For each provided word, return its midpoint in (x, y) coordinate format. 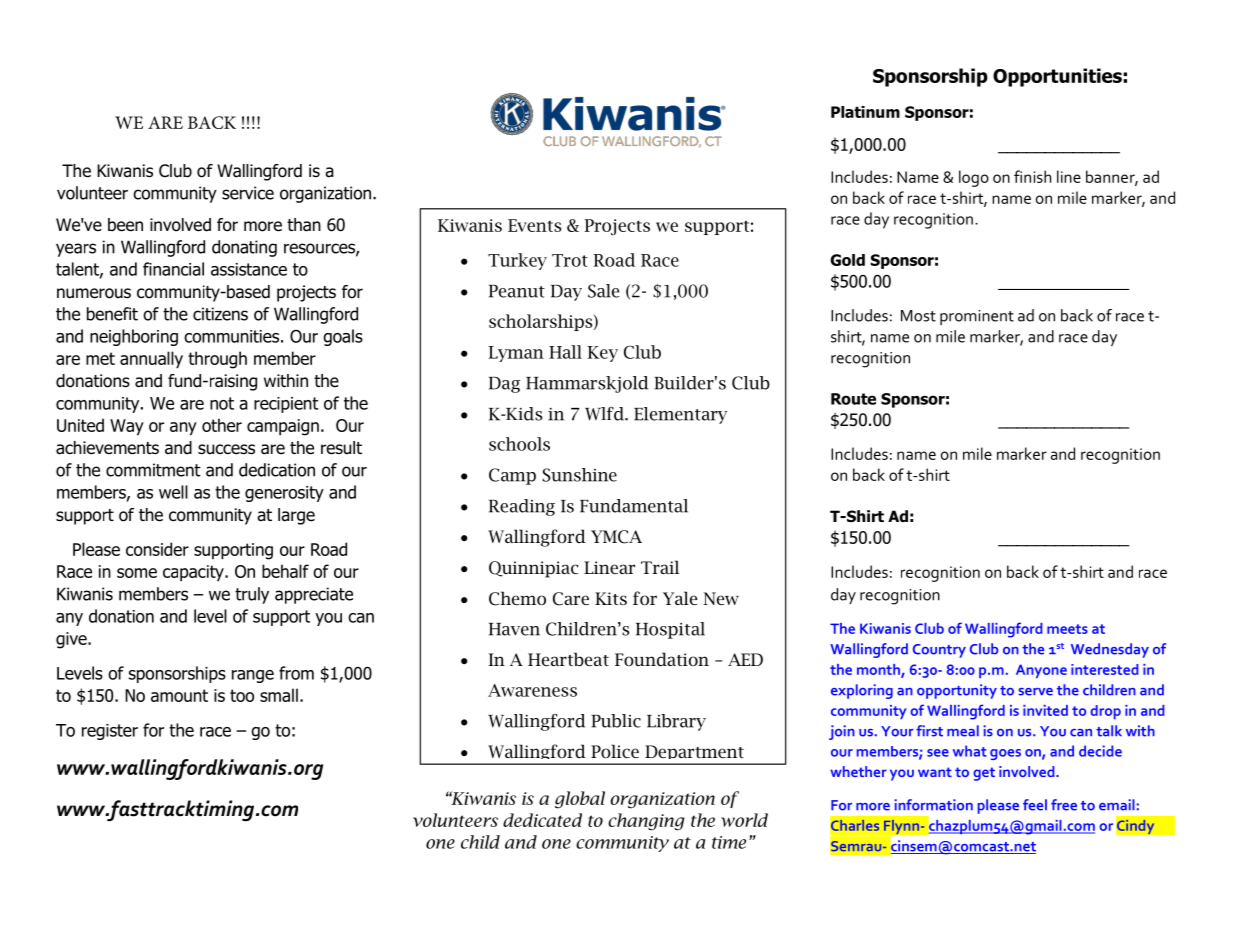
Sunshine (579, 475)
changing (646, 822)
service (248, 193)
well (173, 492)
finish (1032, 176)
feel (1035, 805)
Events (535, 225)
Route (853, 399)
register (110, 732)
